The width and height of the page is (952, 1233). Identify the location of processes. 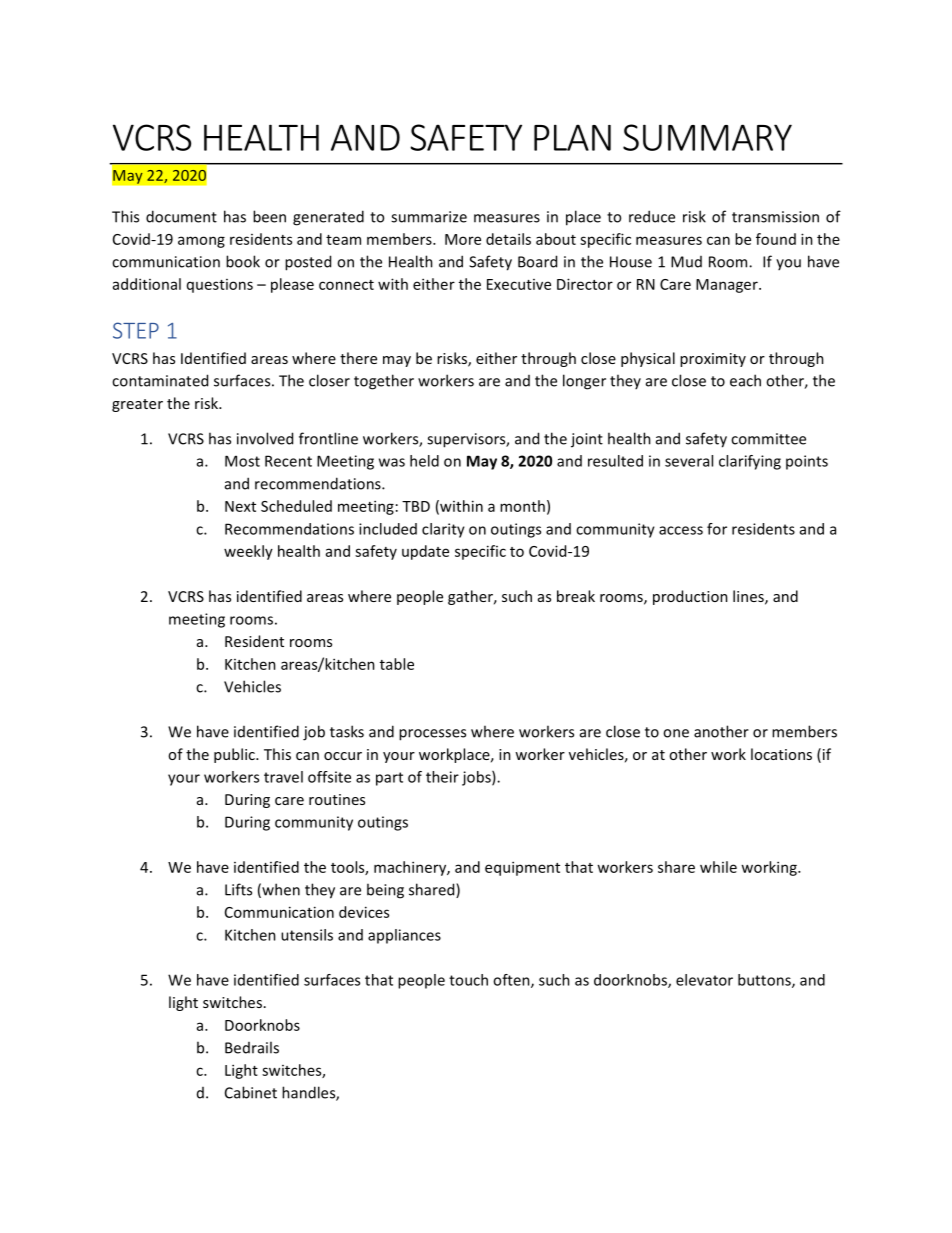
(432, 735).
